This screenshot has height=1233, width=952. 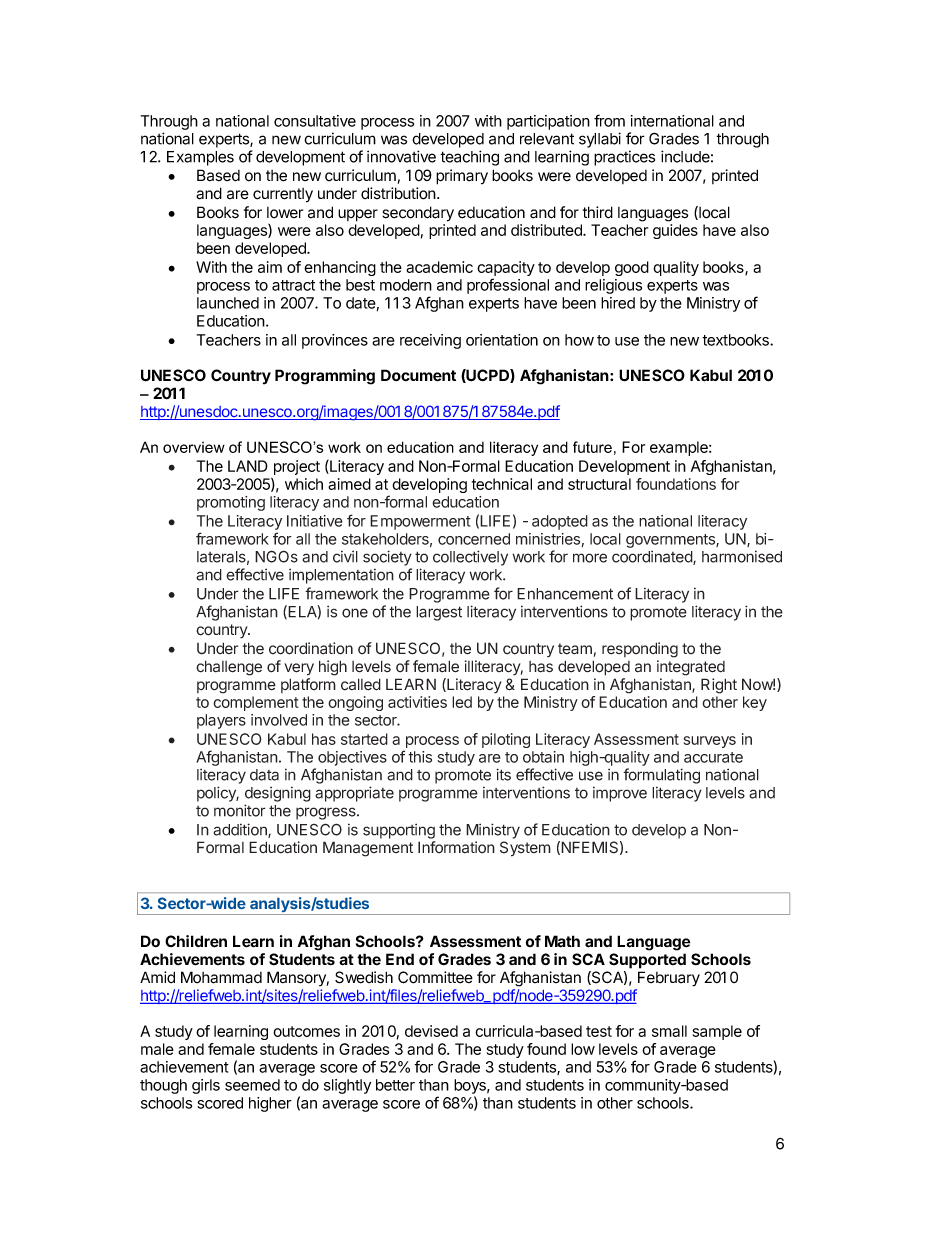 What do you see at coordinates (420, 757) in the screenshot?
I see `this` at bounding box center [420, 757].
